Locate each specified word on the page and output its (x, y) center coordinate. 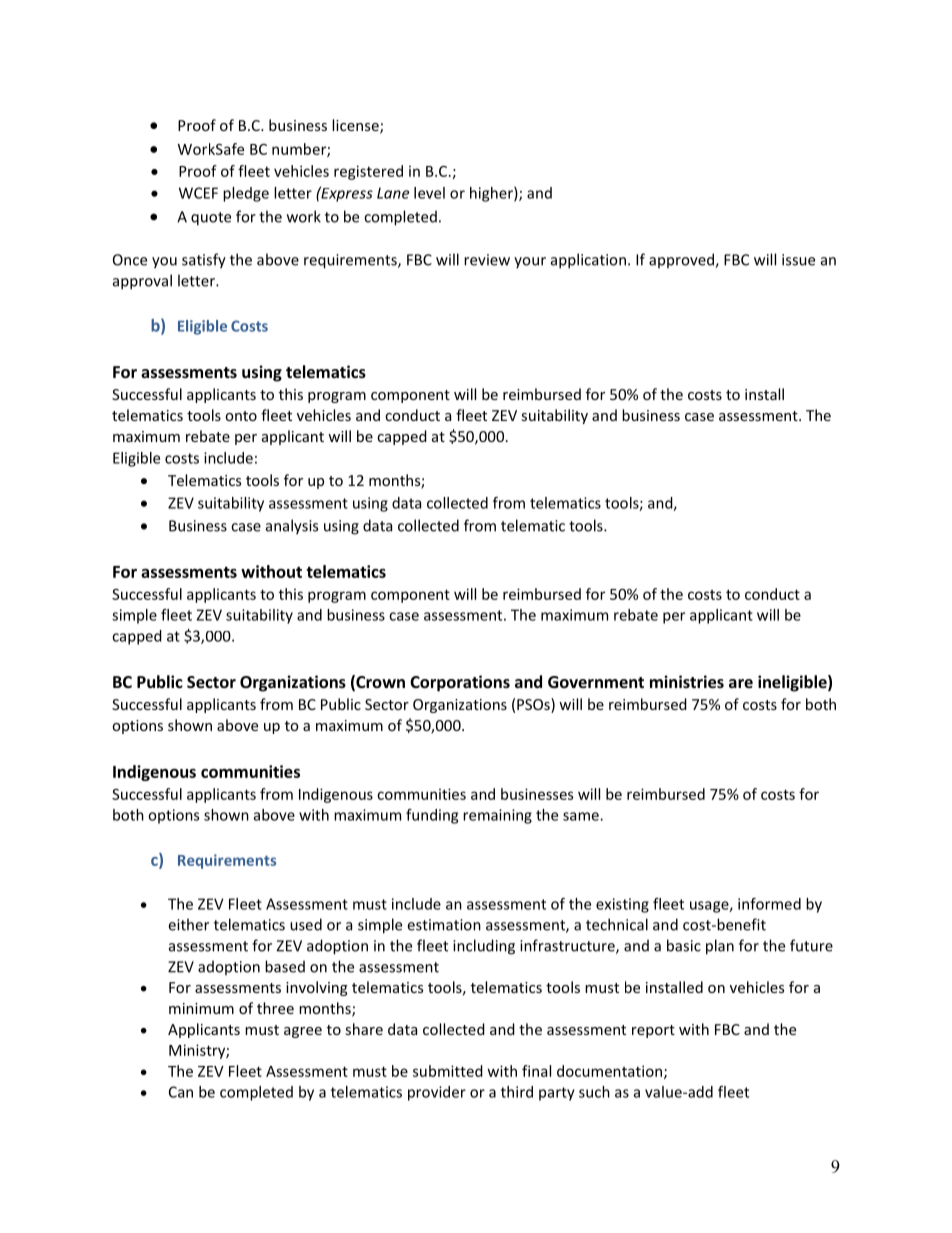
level (429, 193)
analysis (292, 527)
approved (682, 260)
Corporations (460, 683)
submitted (448, 1071)
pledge (246, 194)
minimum (201, 1008)
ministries (687, 681)
